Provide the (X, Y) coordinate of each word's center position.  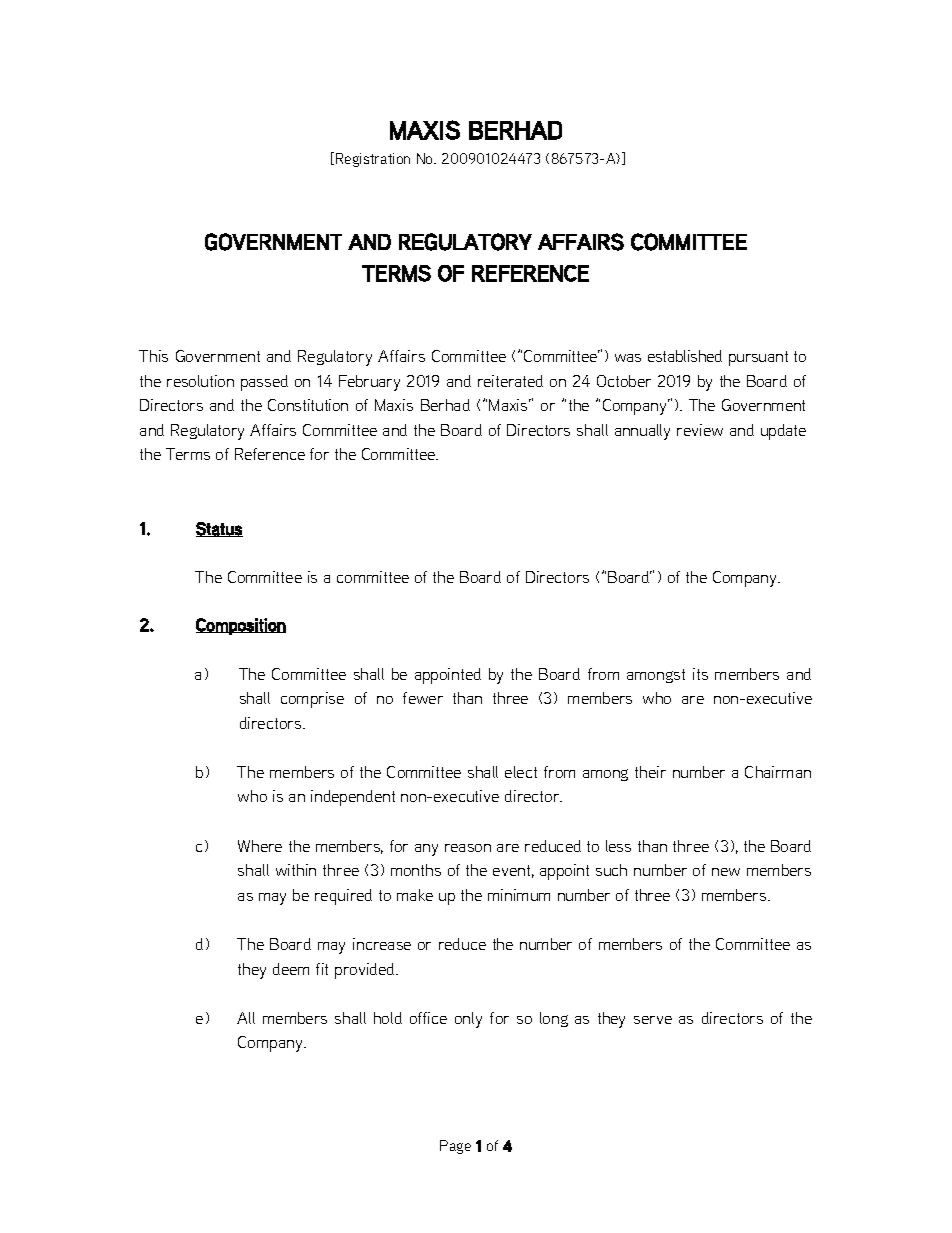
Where (260, 846)
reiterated (510, 381)
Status (219, 529)
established (685, 356)
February (369, 383)
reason (468, 848)
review (700, 430)
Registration (373, 160)
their (650, 772)
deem (291, 969)
